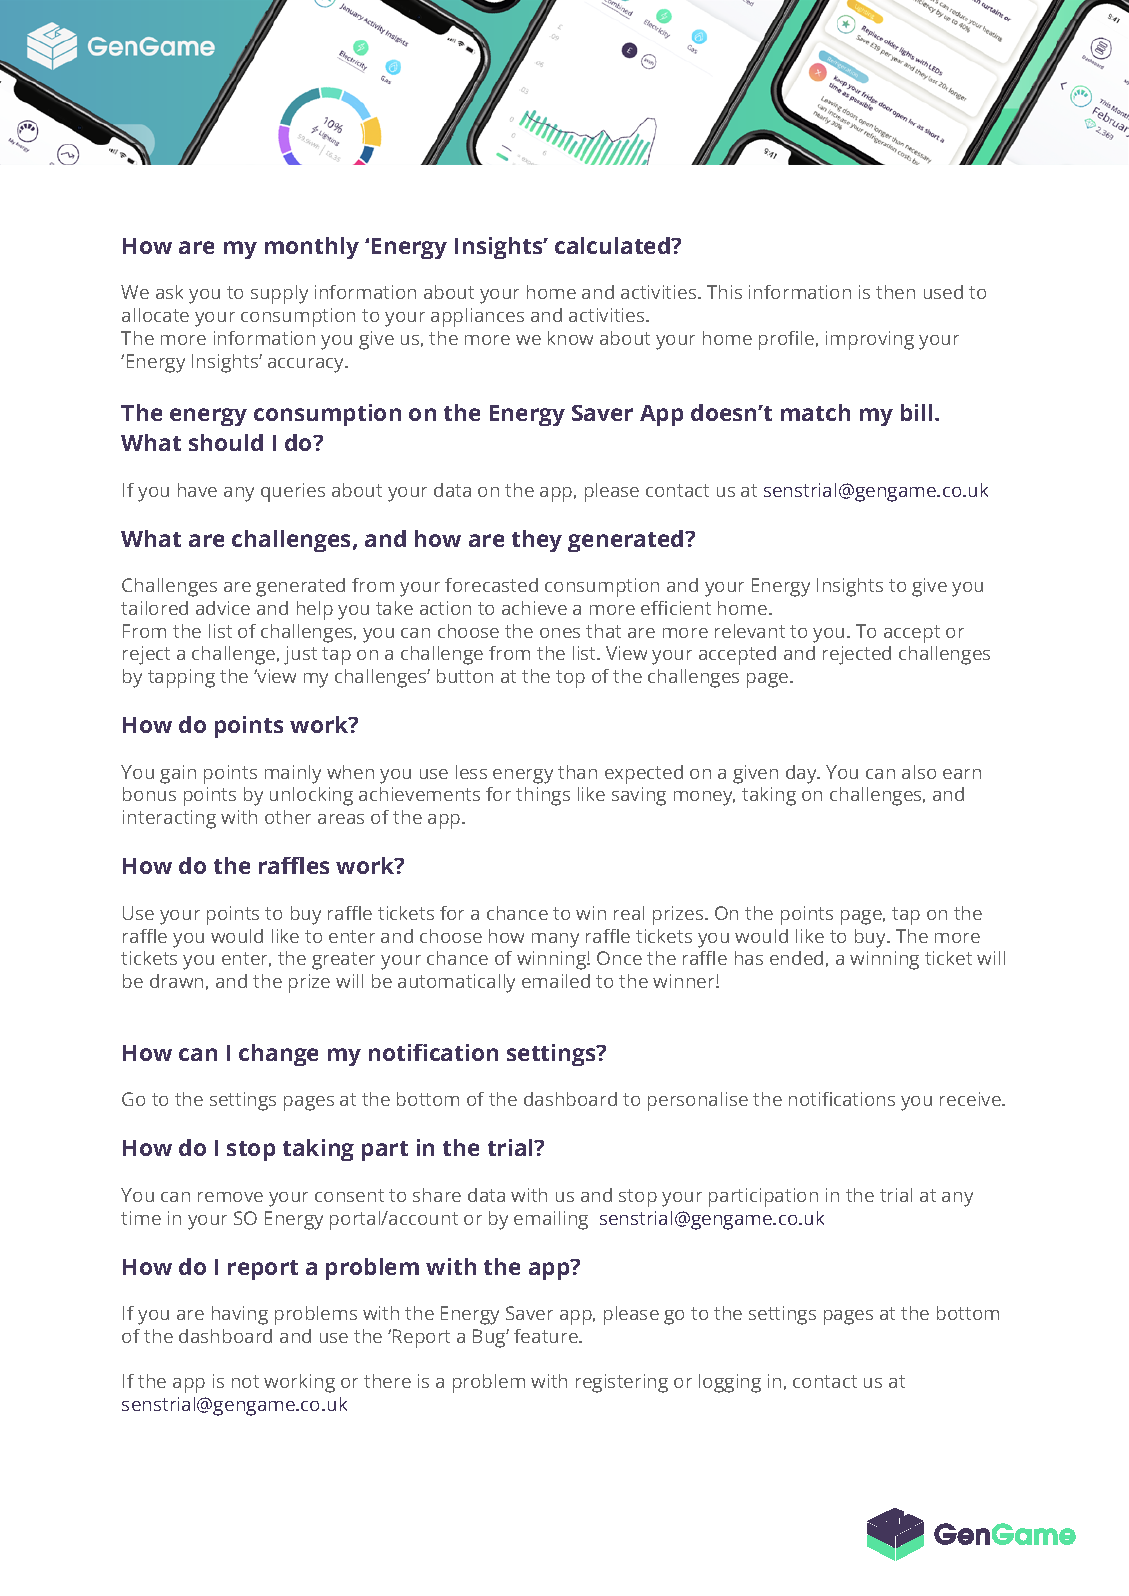 Image resolution: width=1129 pixels, height=1596 pixels. Describe the element at coordinates (730, 1383) in the document. I see `logging` at that location.
